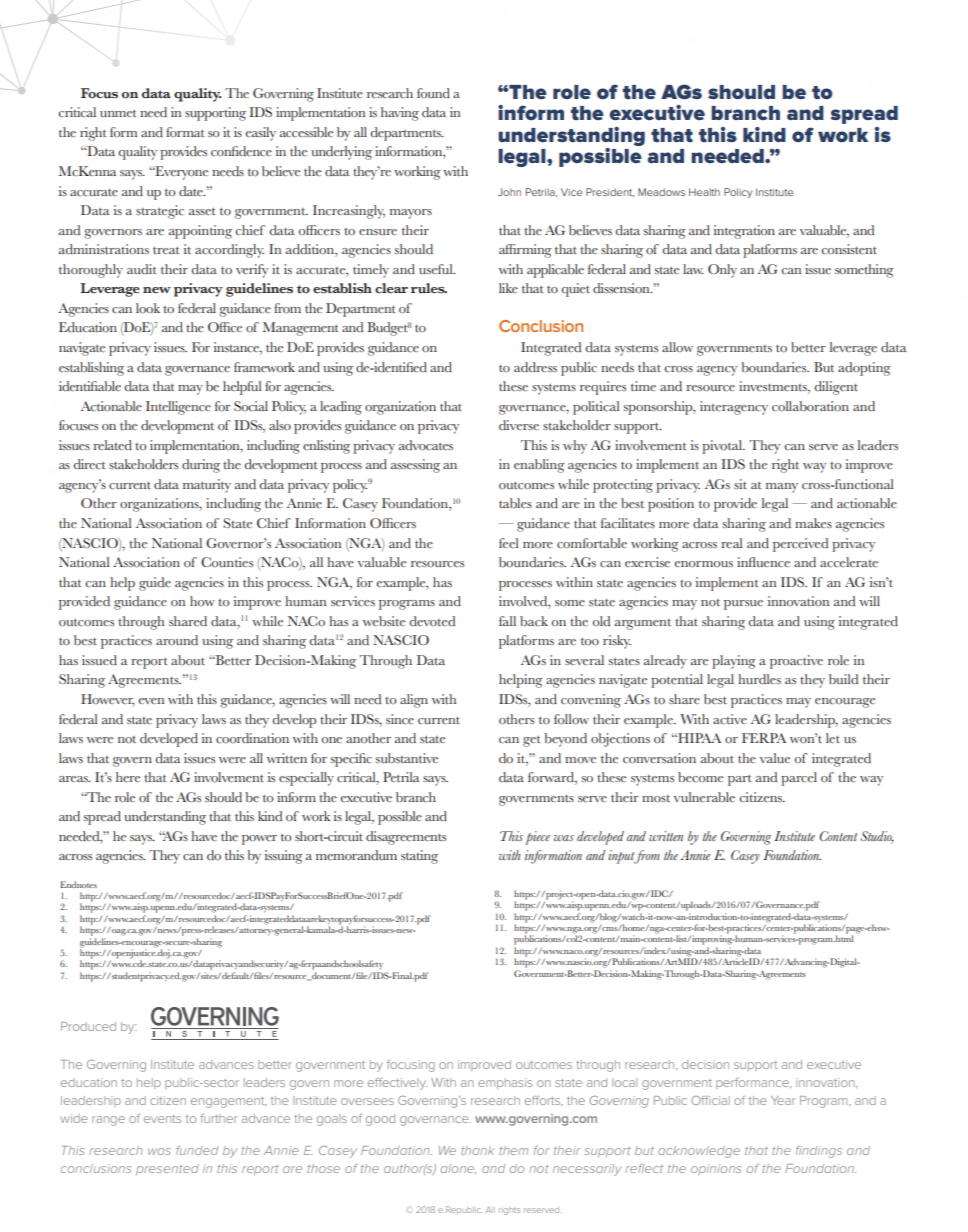 Image resolution: width=968 pixels, height=1232 pixels. I want to click on here, so click(128, 777).
